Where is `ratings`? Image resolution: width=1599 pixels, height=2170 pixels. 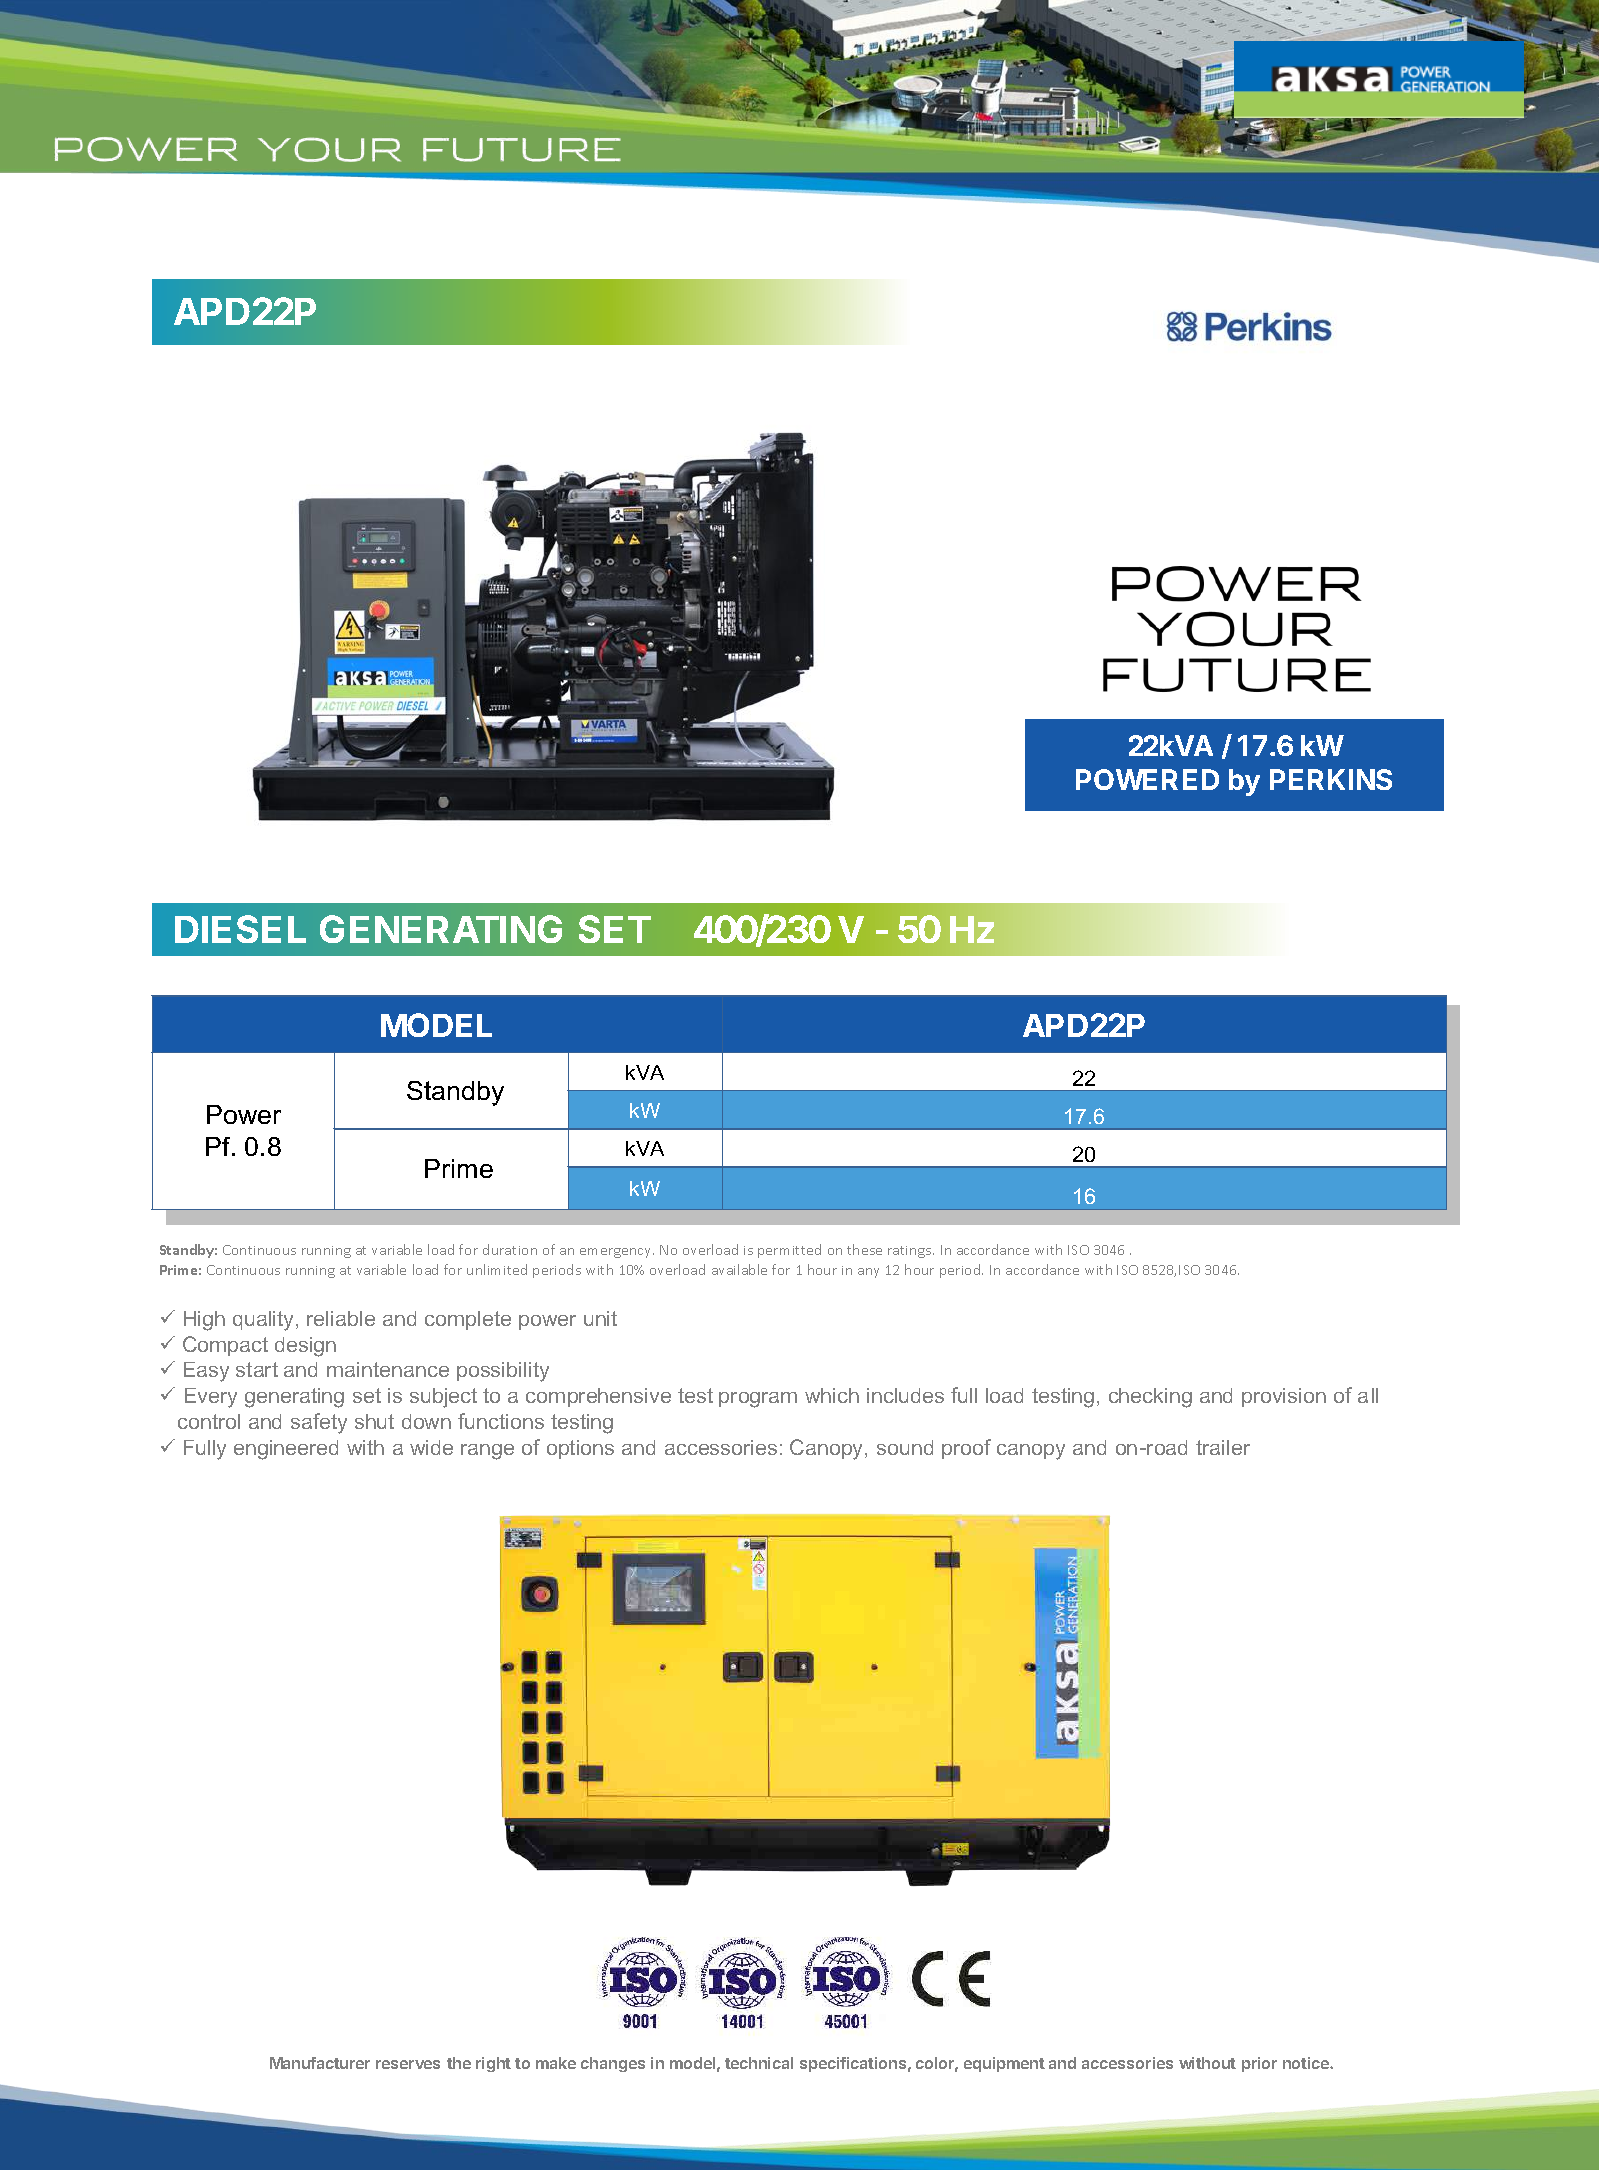 ratings is located at coordinates (911, 1252).
